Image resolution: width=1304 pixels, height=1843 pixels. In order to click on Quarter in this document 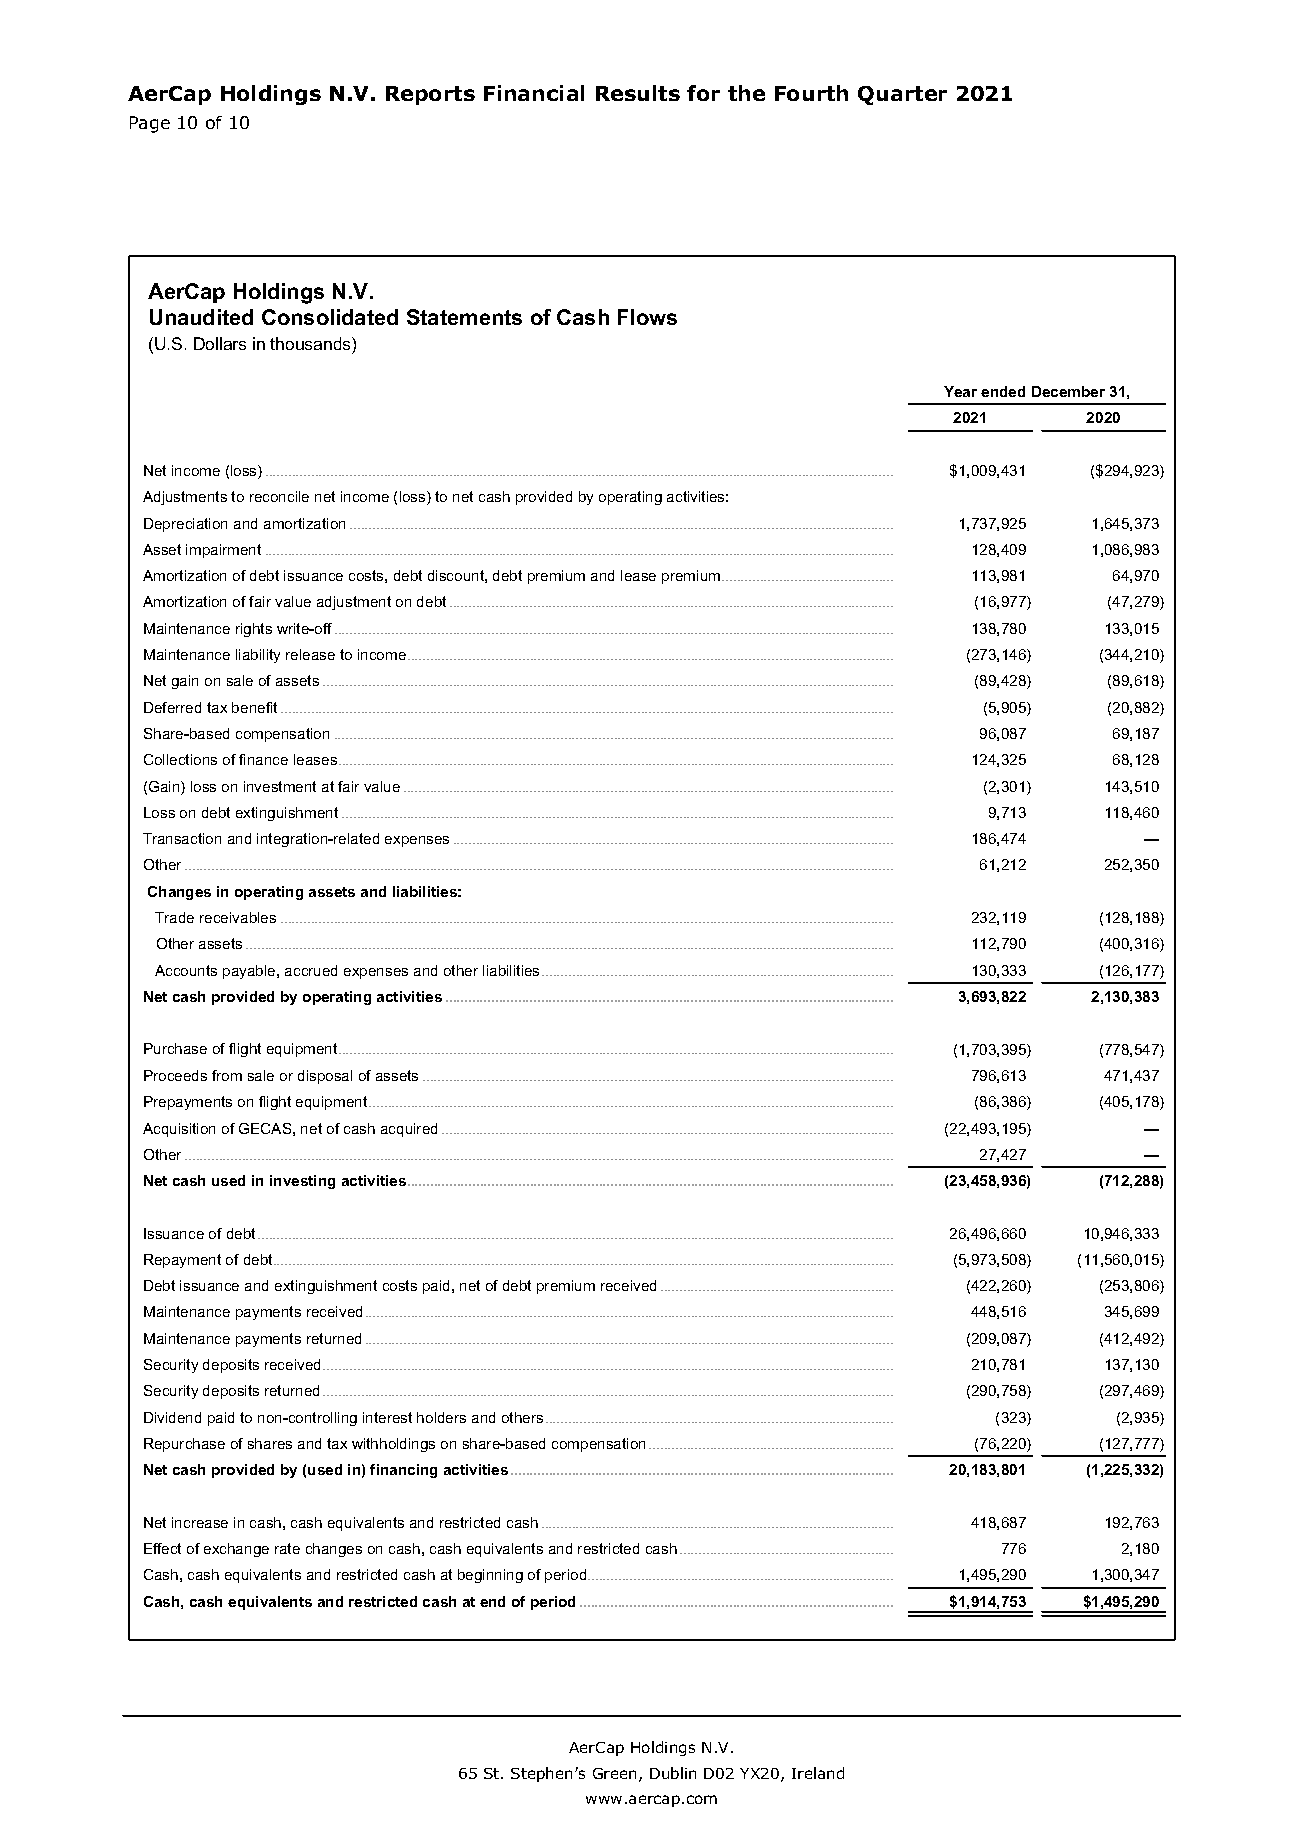, I will do `click(902, 95)`.
